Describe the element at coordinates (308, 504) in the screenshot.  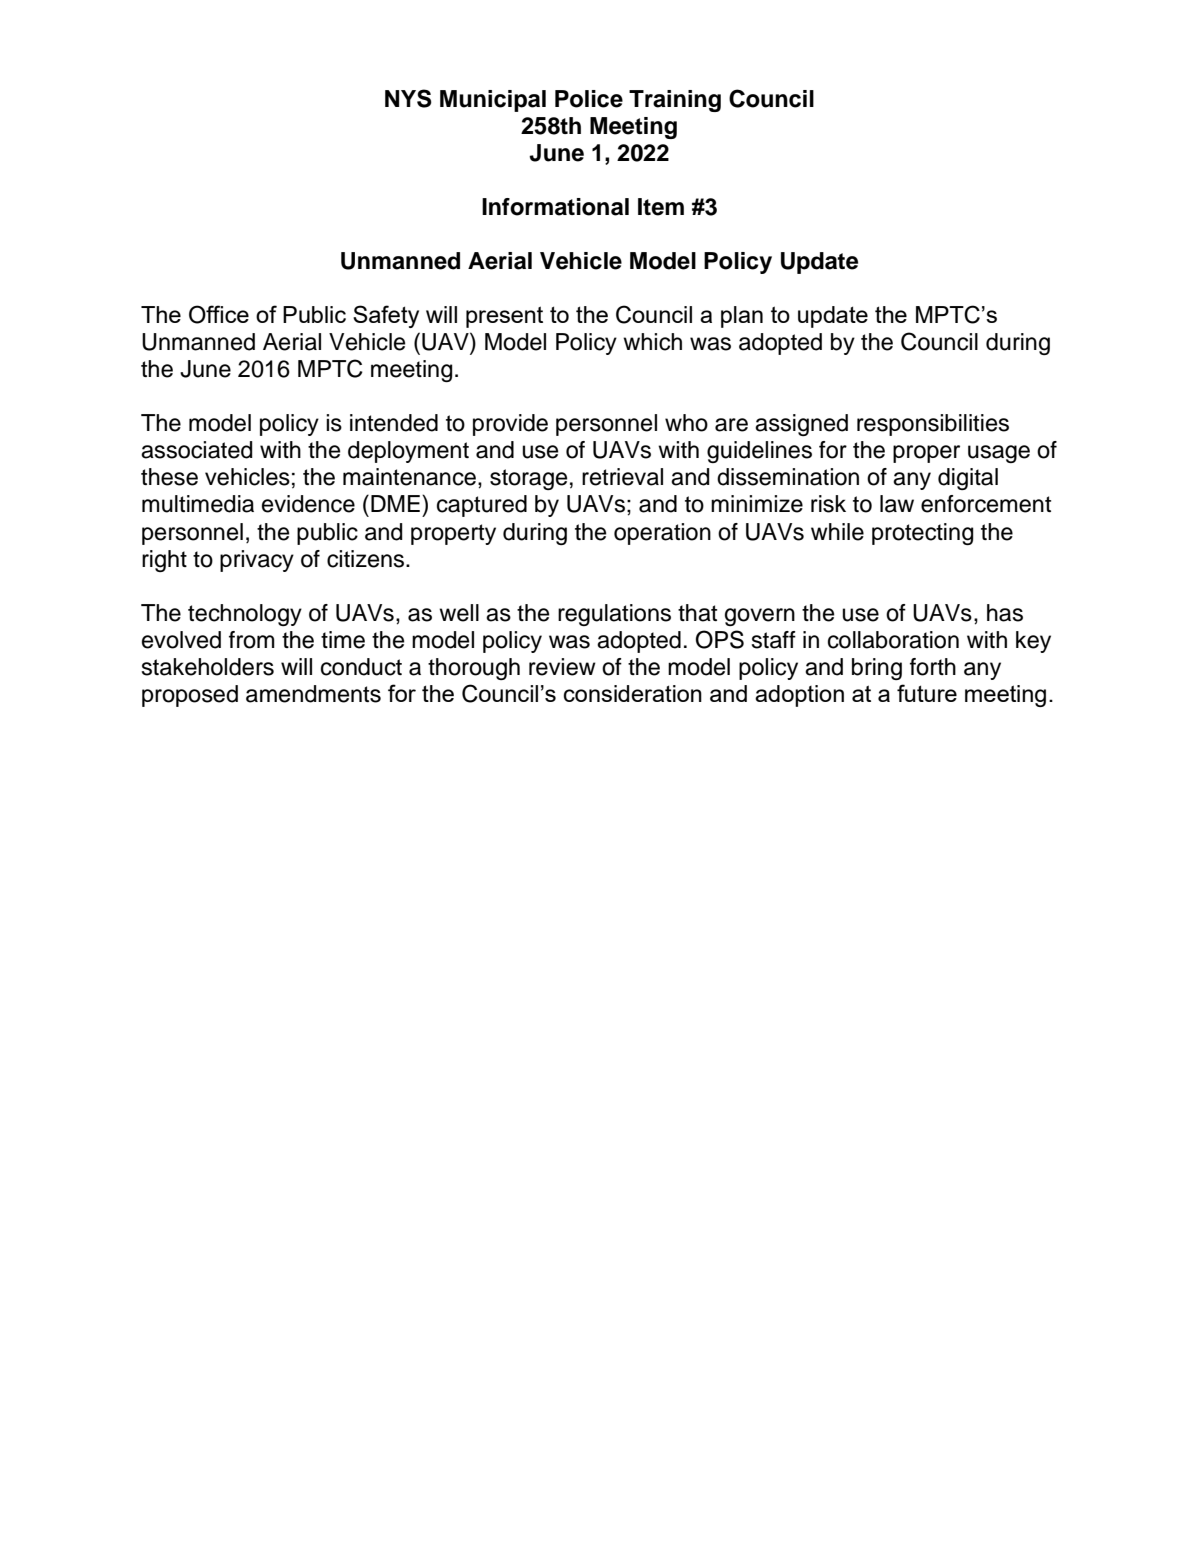
I see `evidence` at that location.
